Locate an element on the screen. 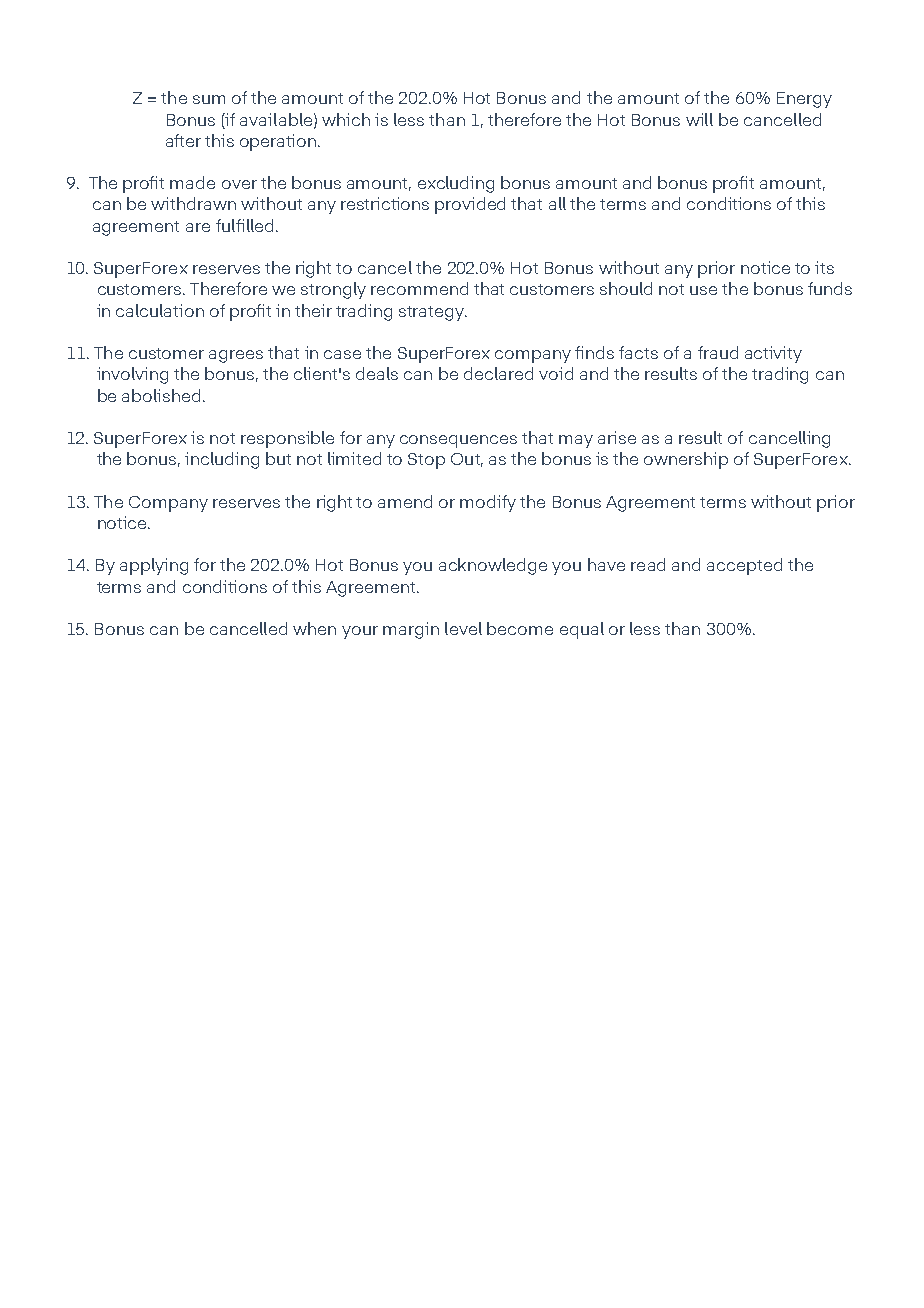  which is located at coordinates (346, 119).
